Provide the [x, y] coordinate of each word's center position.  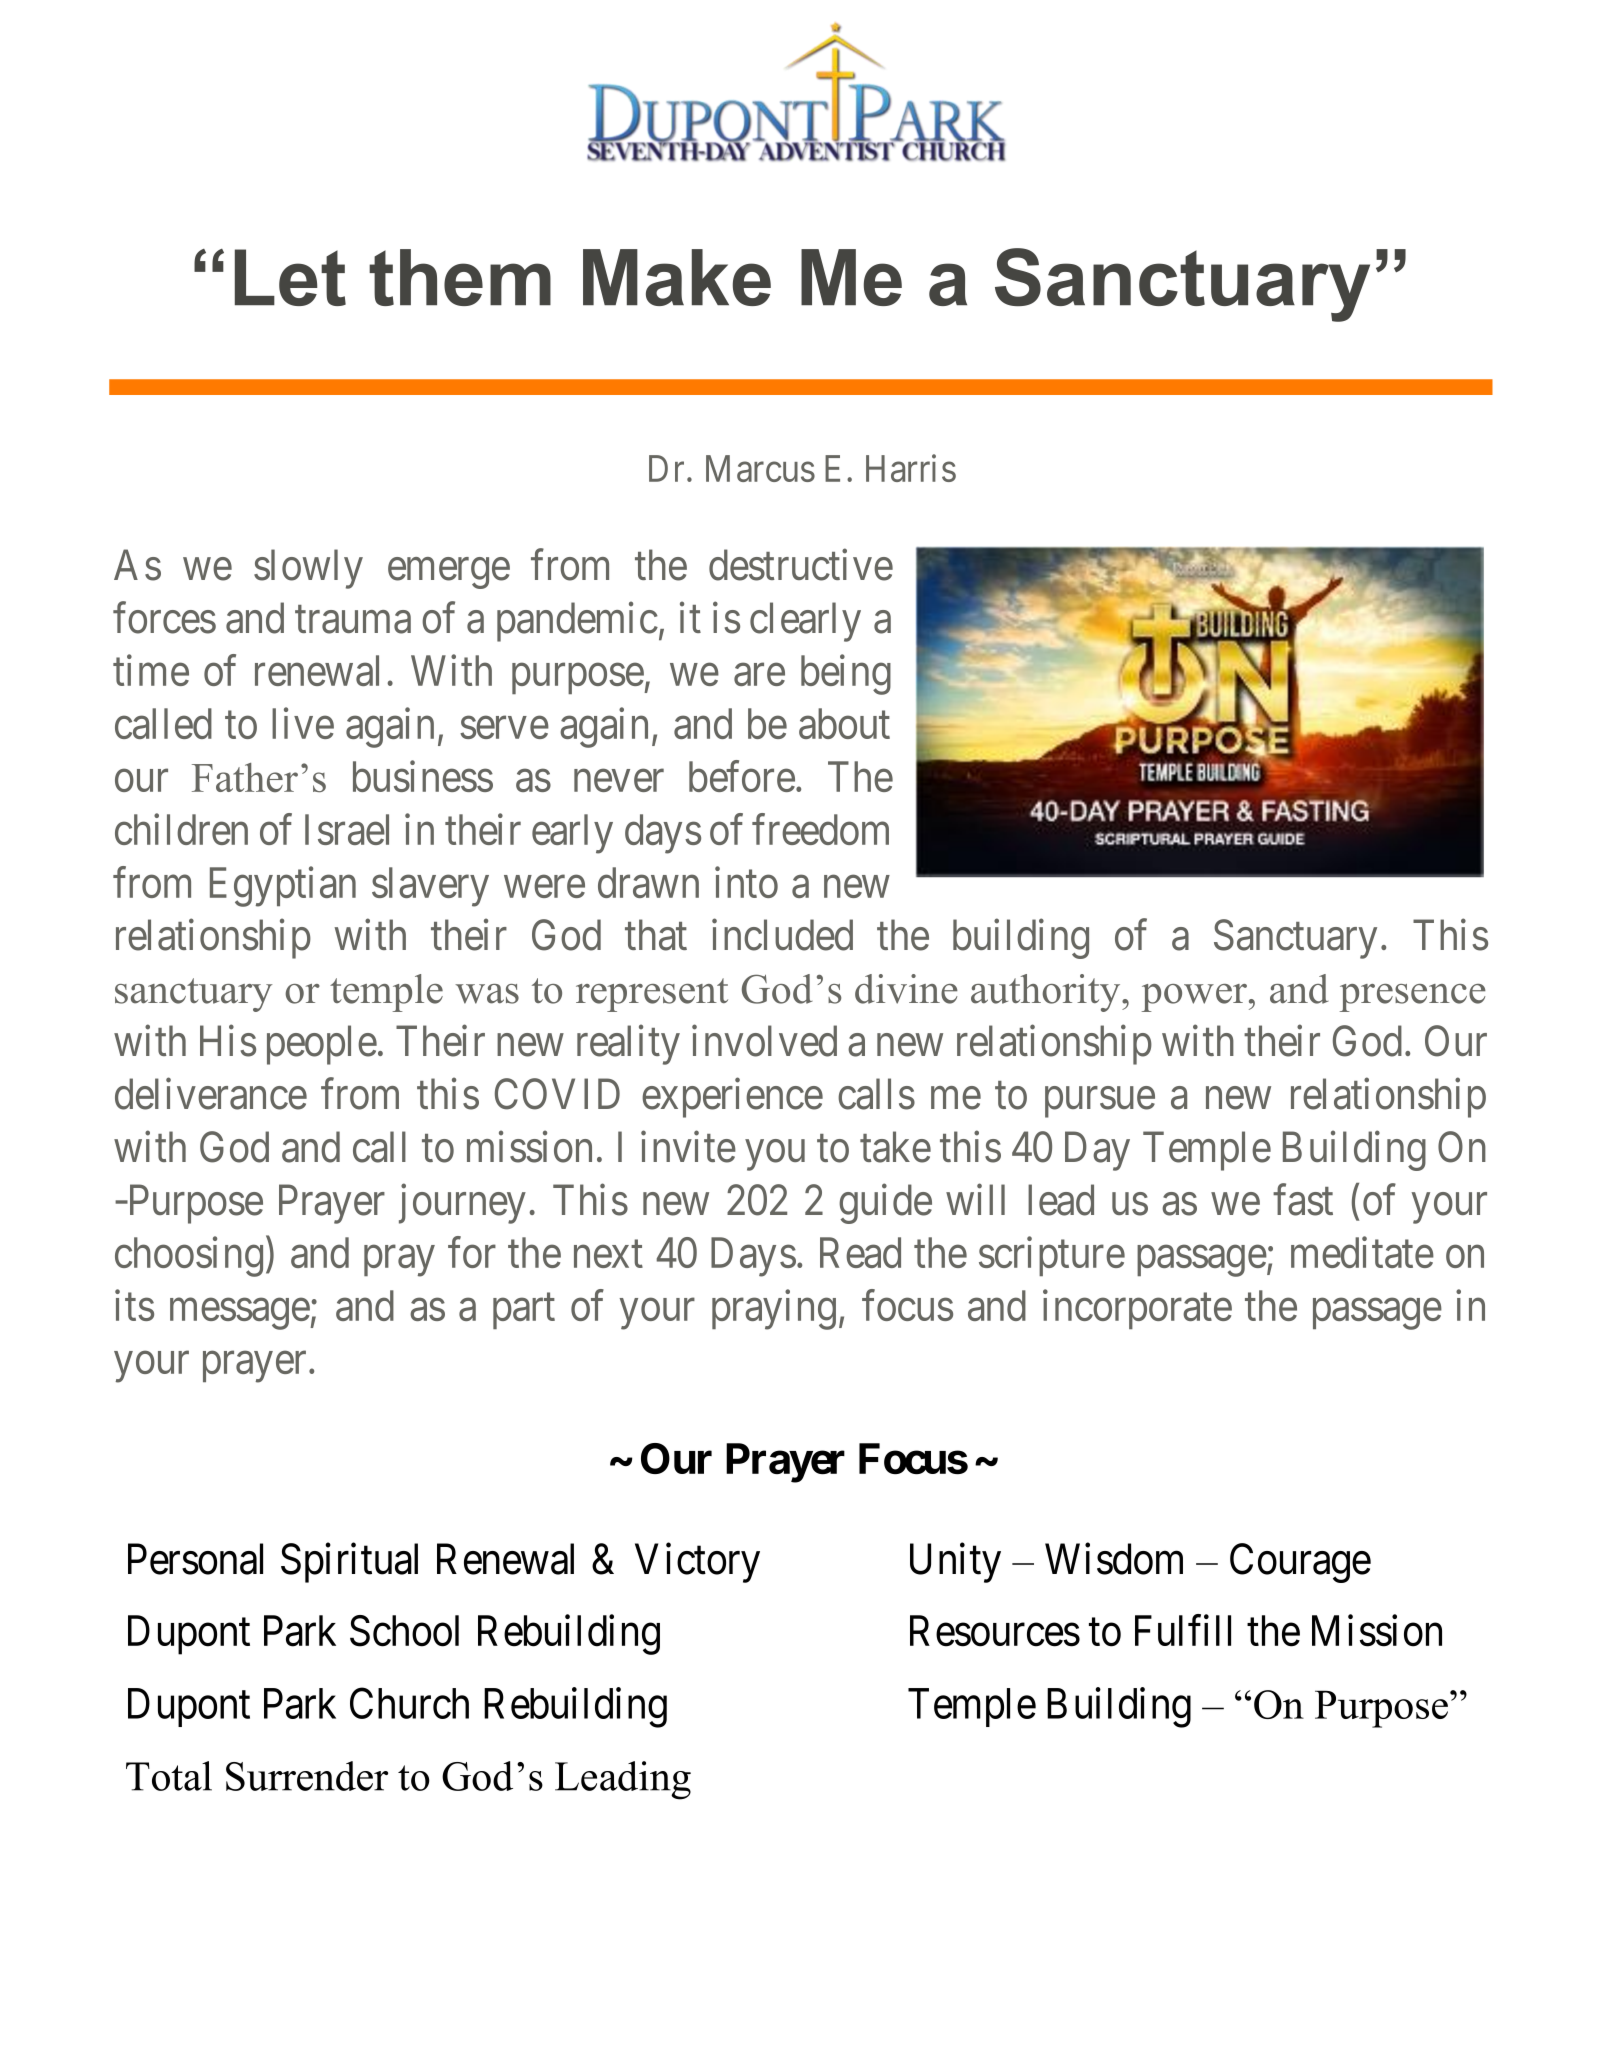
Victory [697, 1563]
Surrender [307, 1776]
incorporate [1137, 1309]
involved [764, 1041]
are [759, 675]
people [322, 1045]
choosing [189, 1257]
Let [290, 277]
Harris [911, 468]
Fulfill [1183, 1630]
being [846, 675]
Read [860, 1252]
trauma [353, 620]
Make [677, 277]
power [1194, 998]
